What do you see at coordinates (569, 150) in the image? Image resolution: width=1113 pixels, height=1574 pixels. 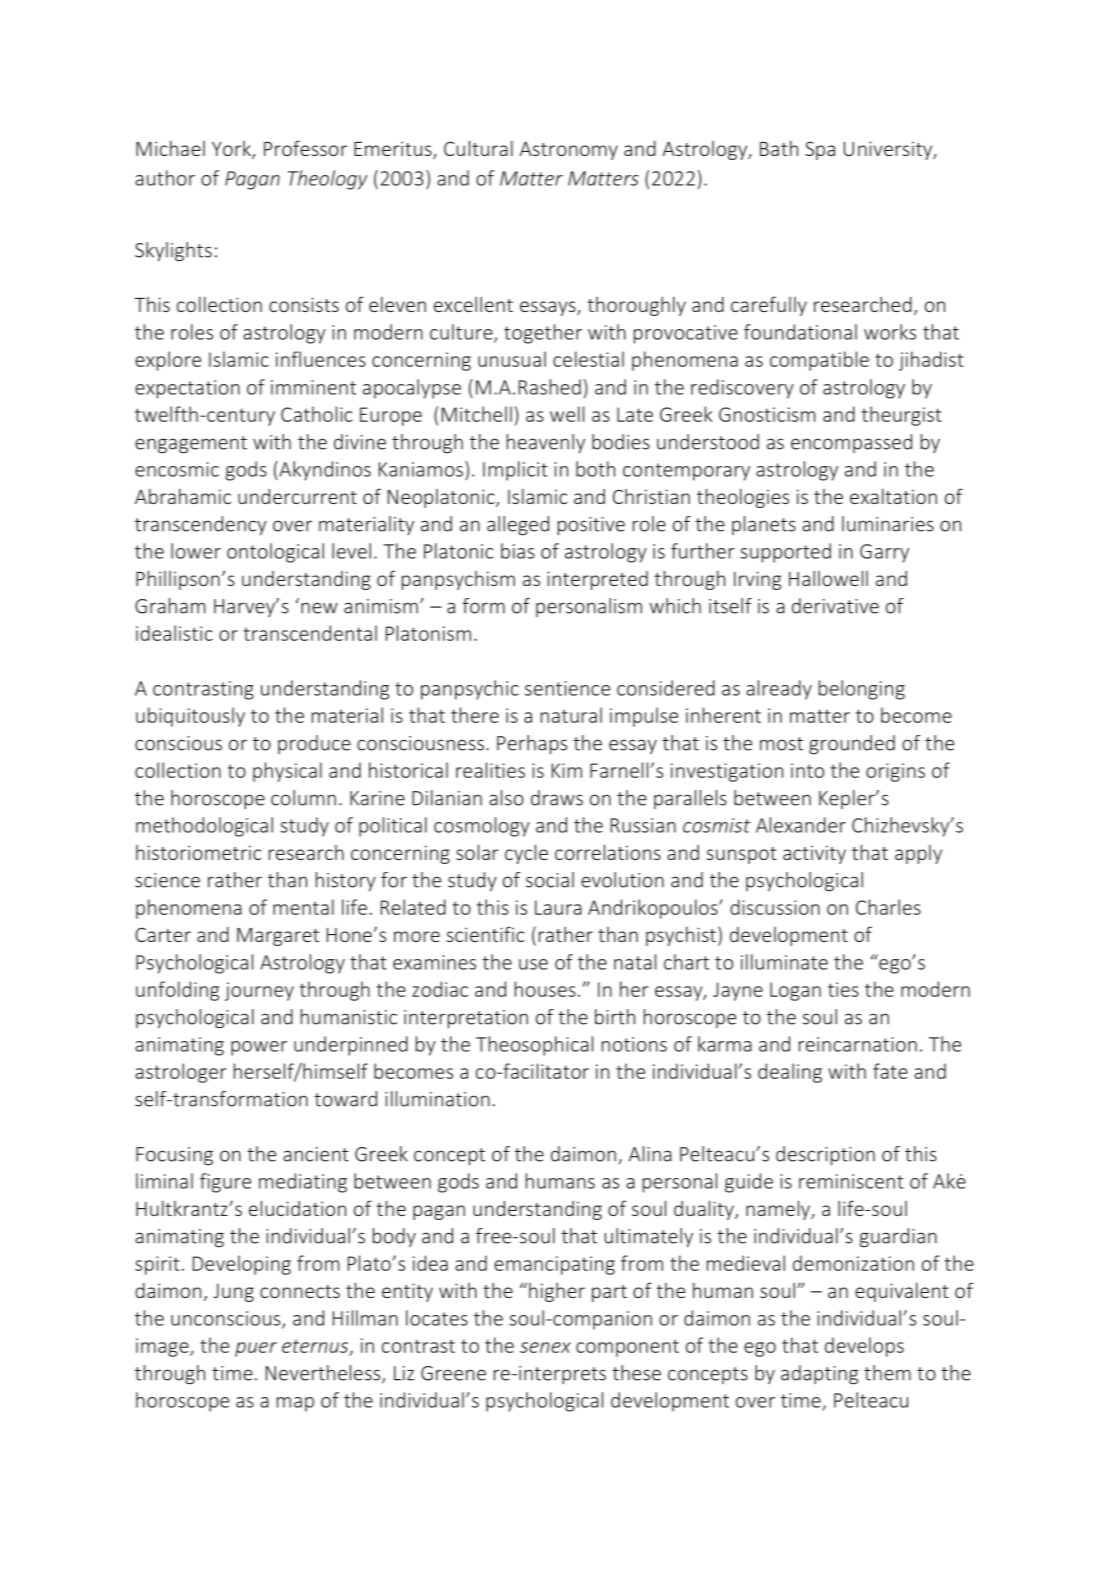 I see `Astronomy` at bounding box center [569, 150].
